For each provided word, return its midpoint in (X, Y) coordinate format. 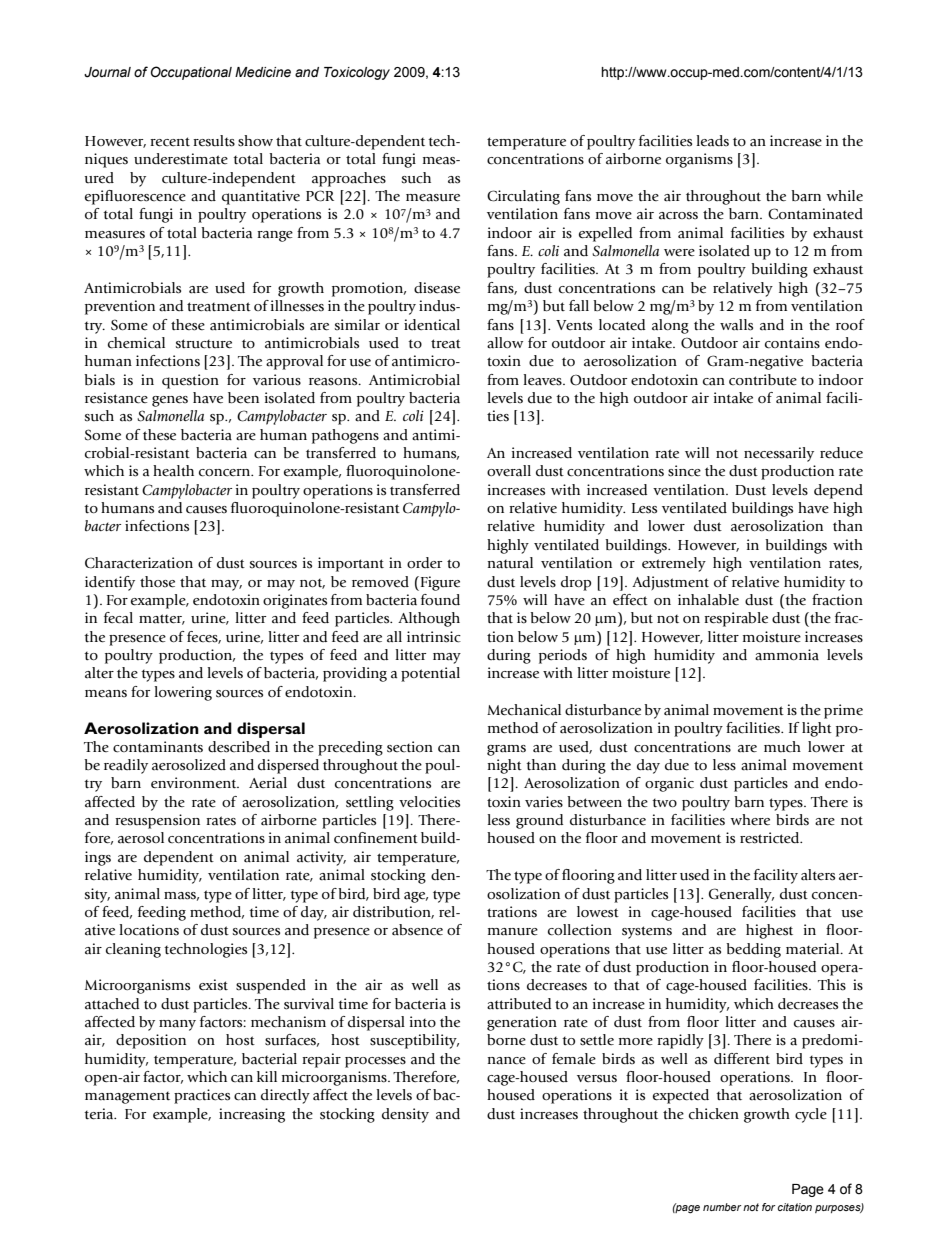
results (214, 141)
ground (539, 821)
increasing (252, 1115)
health (173, 471)
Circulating (523, 197)
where (750, 820)
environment (195, 783)
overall (509, 470)
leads (712, 141)
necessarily (779, 454)
